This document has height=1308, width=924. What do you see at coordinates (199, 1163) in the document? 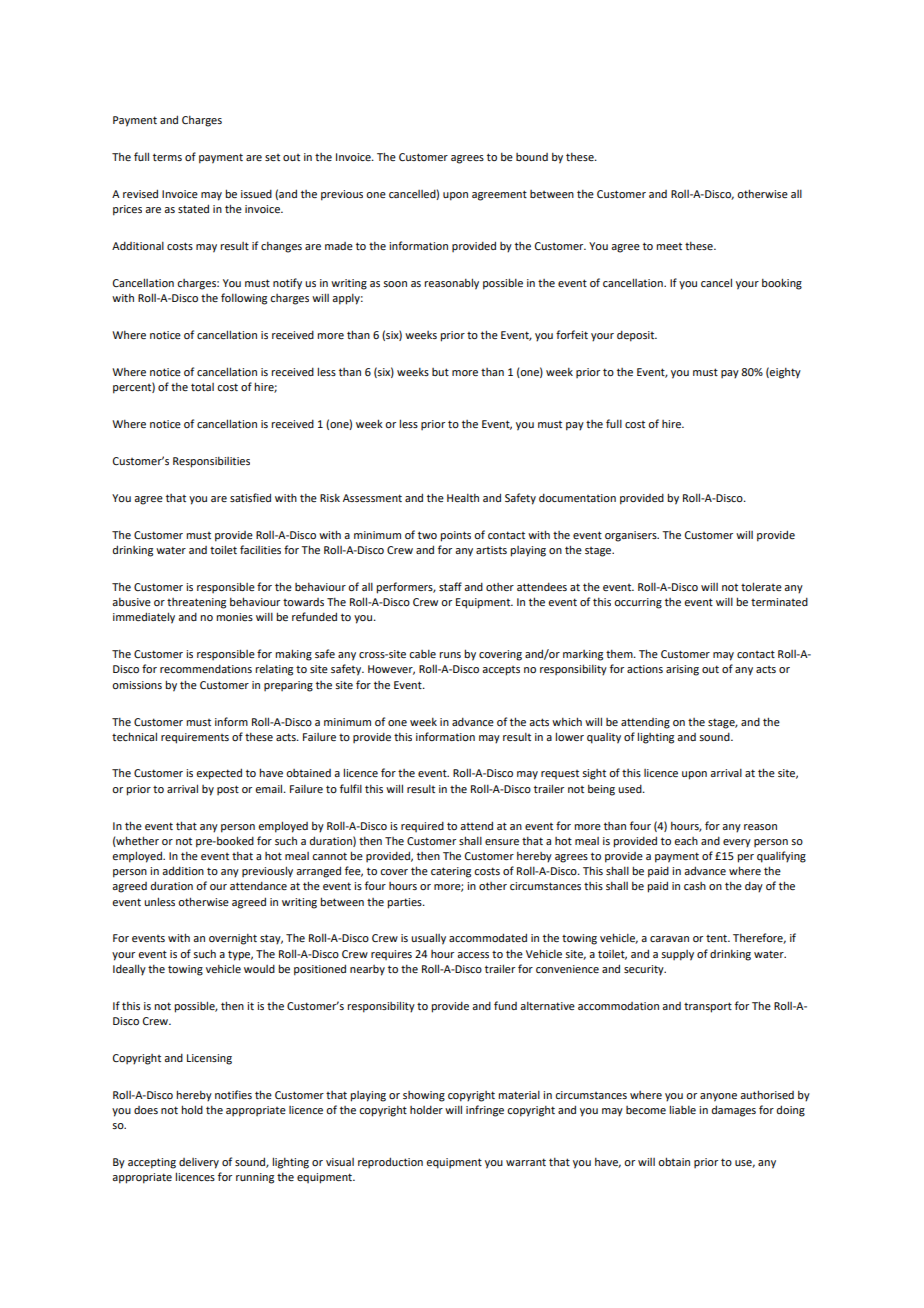
I see `delivery` at bounding box center [199, 1163].
